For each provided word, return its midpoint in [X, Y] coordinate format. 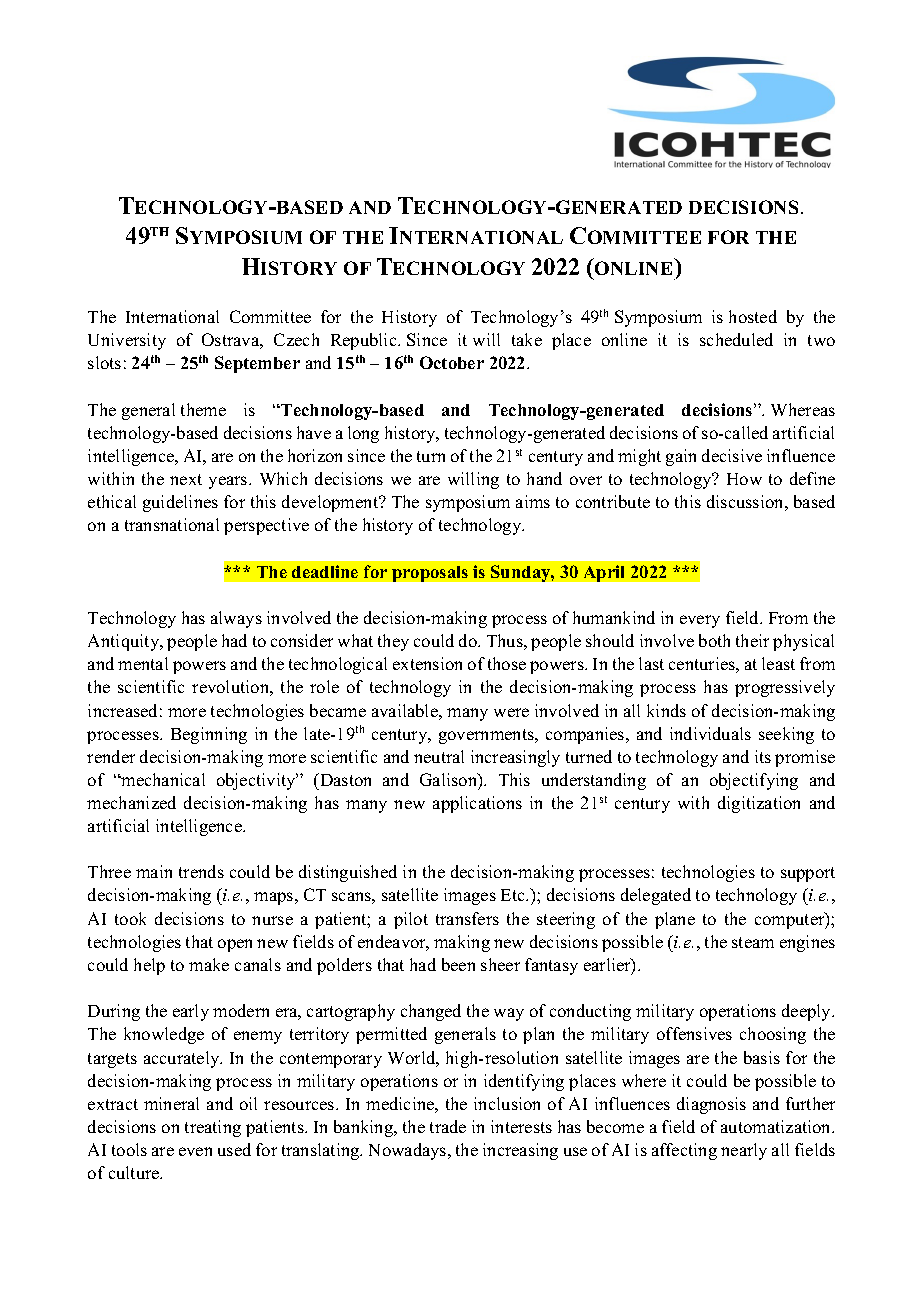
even [195, 1151]
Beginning [209, 735]
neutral [439, 756]
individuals [710, 733]
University [127, 341]
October [452, 362]
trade [448, 1126]
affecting [684, 1151]
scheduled [736, 339]
